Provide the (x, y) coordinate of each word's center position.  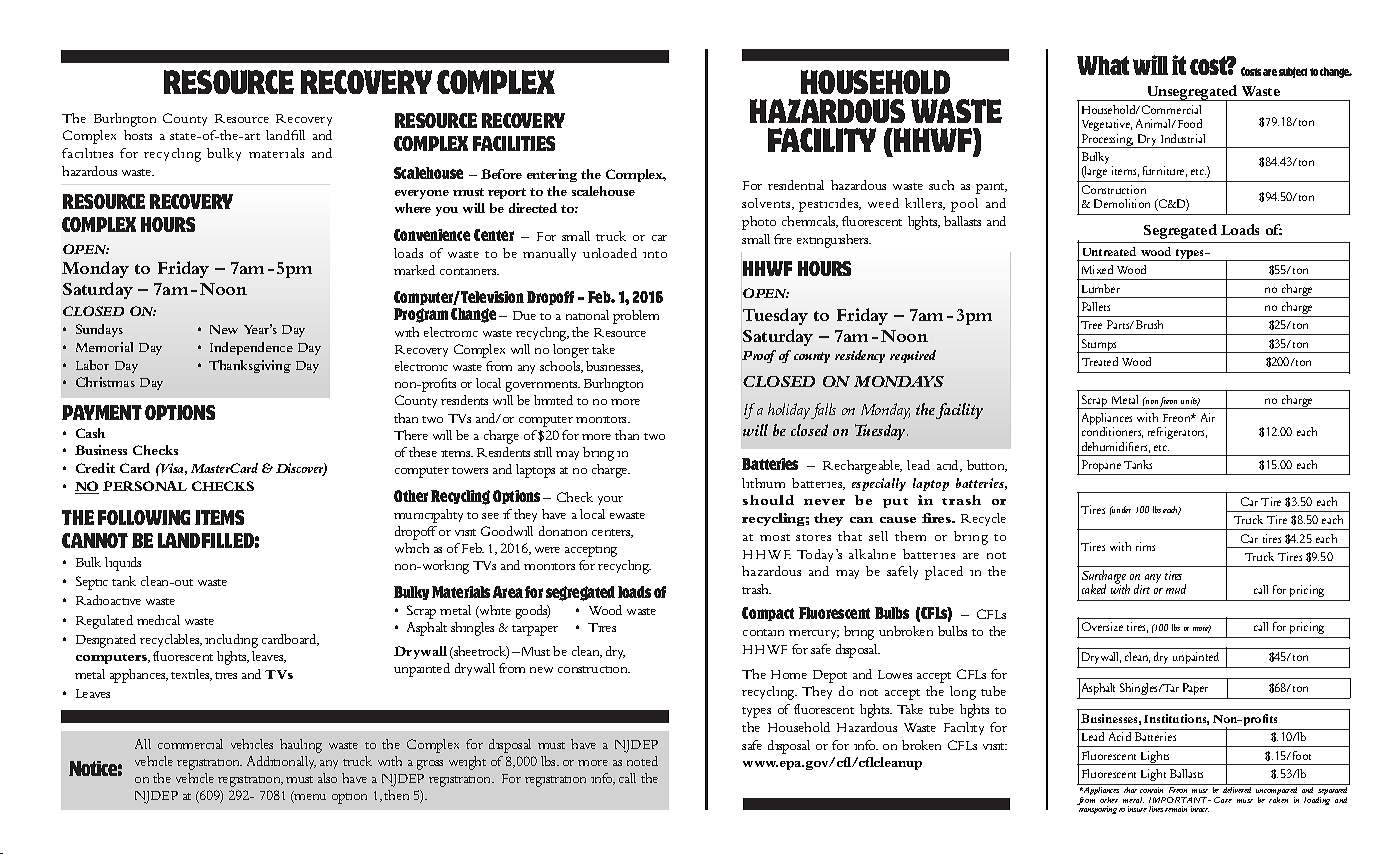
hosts (138, 135)
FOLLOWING (144, 517)
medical (158, 620)
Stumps (1099, 346)
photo (759, 223)
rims (1145, 546)
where (413, 208)
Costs (1251, 71)
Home (789, 674)
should (768, 500)
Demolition (1122, 203)
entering (552, 175)
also (327, 778)
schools (561, 367)
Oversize (1102, 626)
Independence (251, 348)
